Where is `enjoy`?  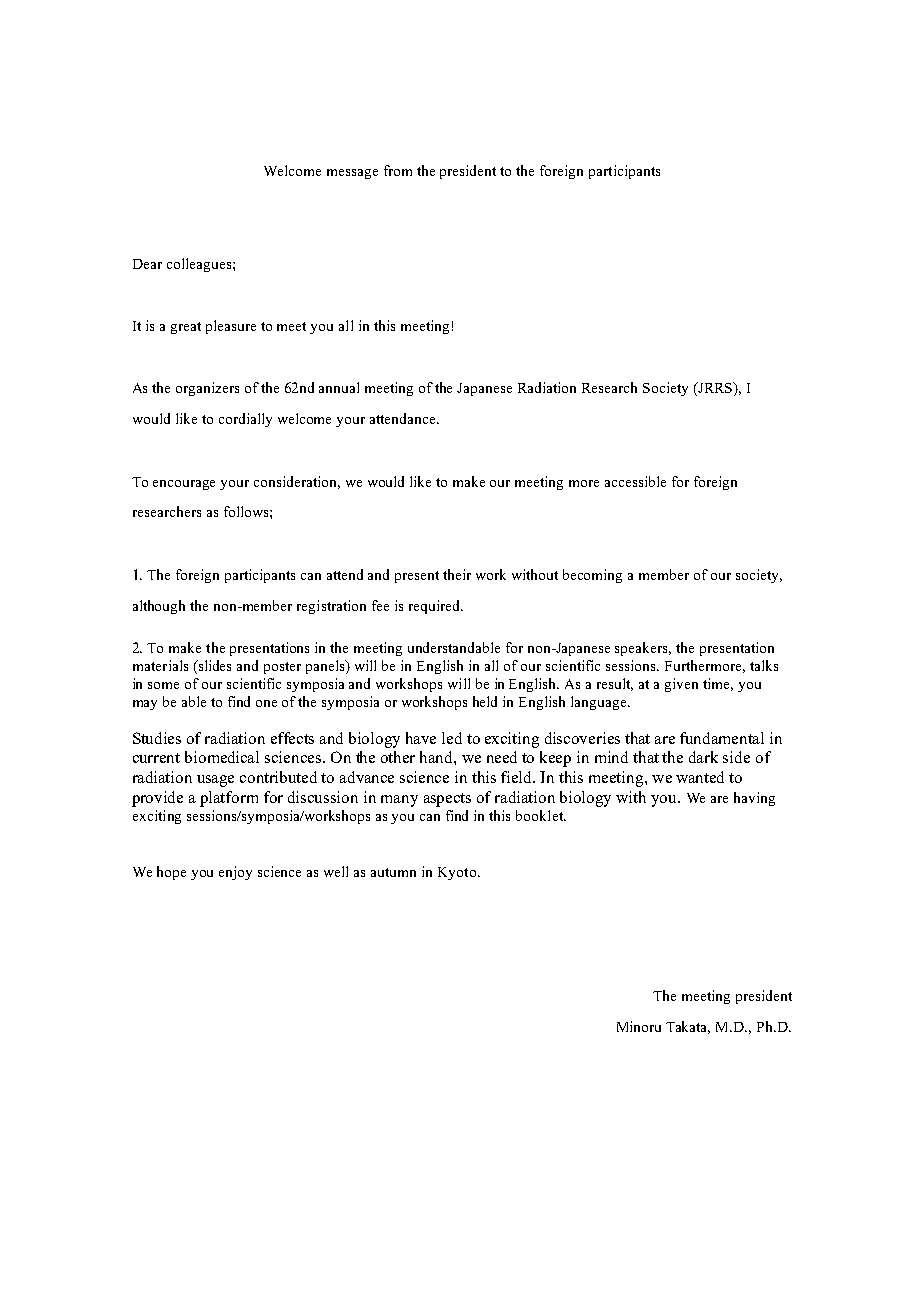
enjoy is located at coordinates (235, 873).
